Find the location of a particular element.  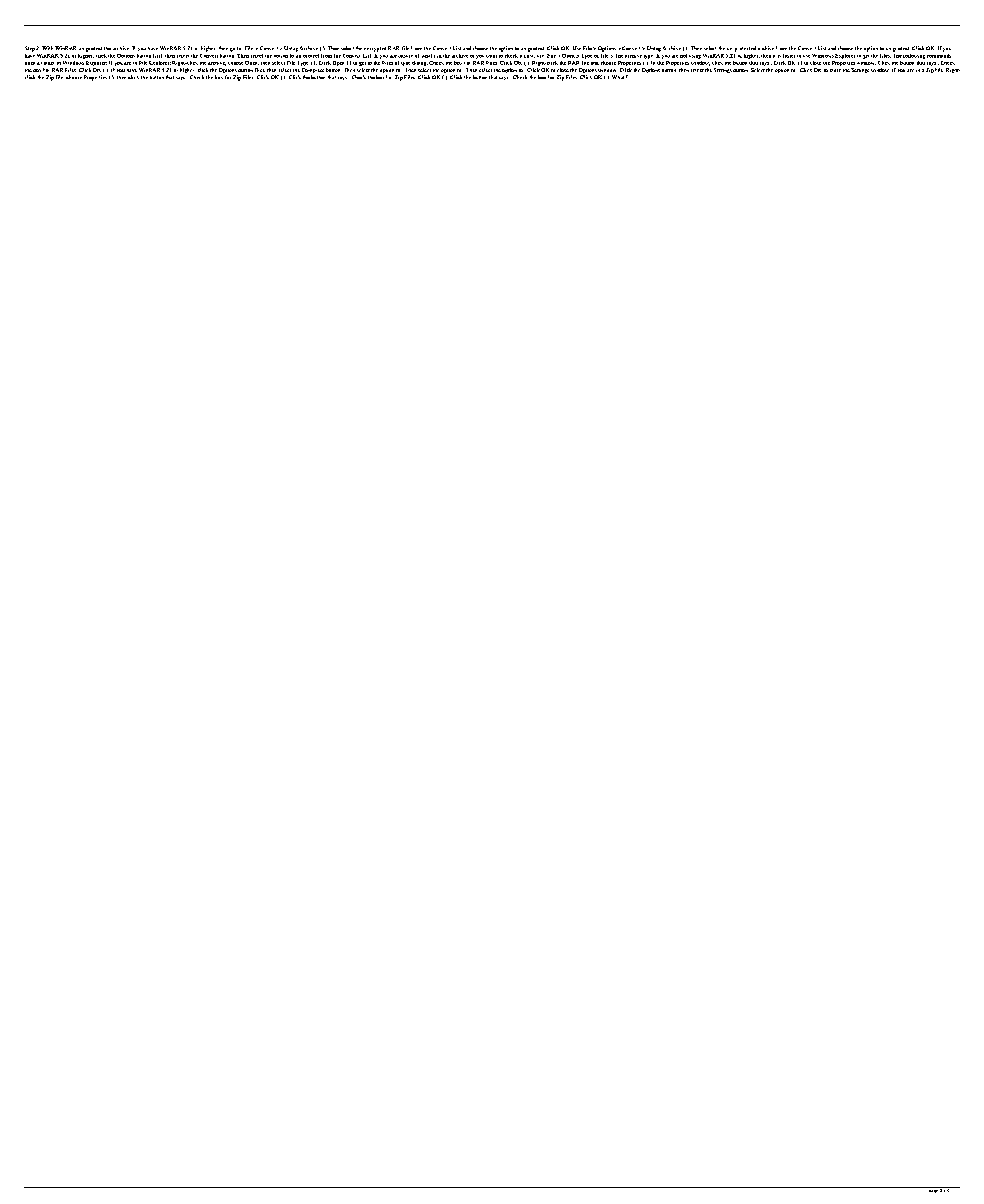

page is located at coordinates (933, 1190).
